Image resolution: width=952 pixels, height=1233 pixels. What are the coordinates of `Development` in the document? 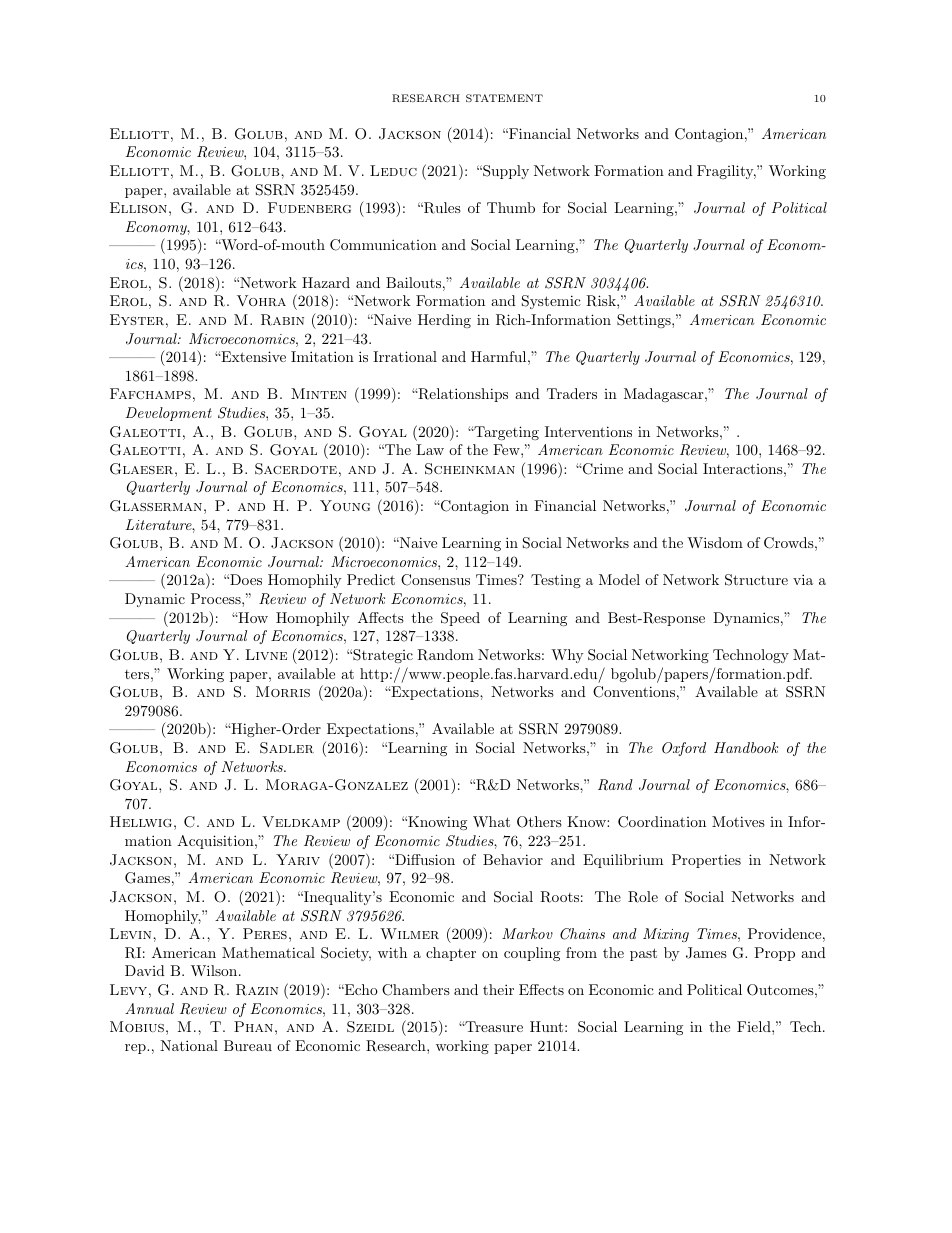 It's located at (169, 414).
